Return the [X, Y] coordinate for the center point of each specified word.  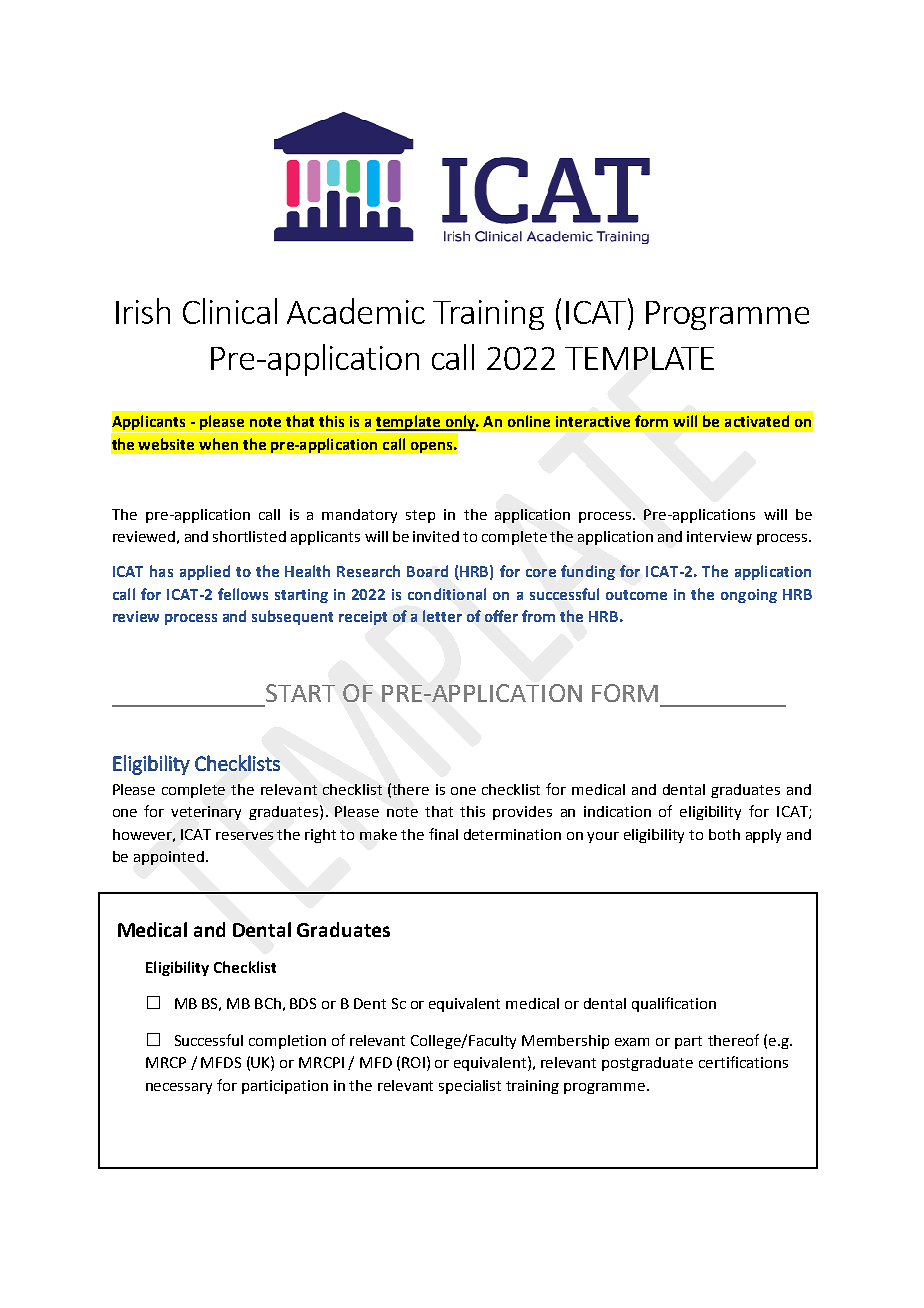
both [724, 834]
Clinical [230, 311]
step [420, 516]
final [443, 834]
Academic [356, 311]
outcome [636, 595]
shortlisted [249, 536]
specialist [470, 1087]
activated [757, 421]
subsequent [292, 617]
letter [442, 616]
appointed [169, 858]
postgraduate [647, 1064]
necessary [179, 1088]
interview [719, 536]
